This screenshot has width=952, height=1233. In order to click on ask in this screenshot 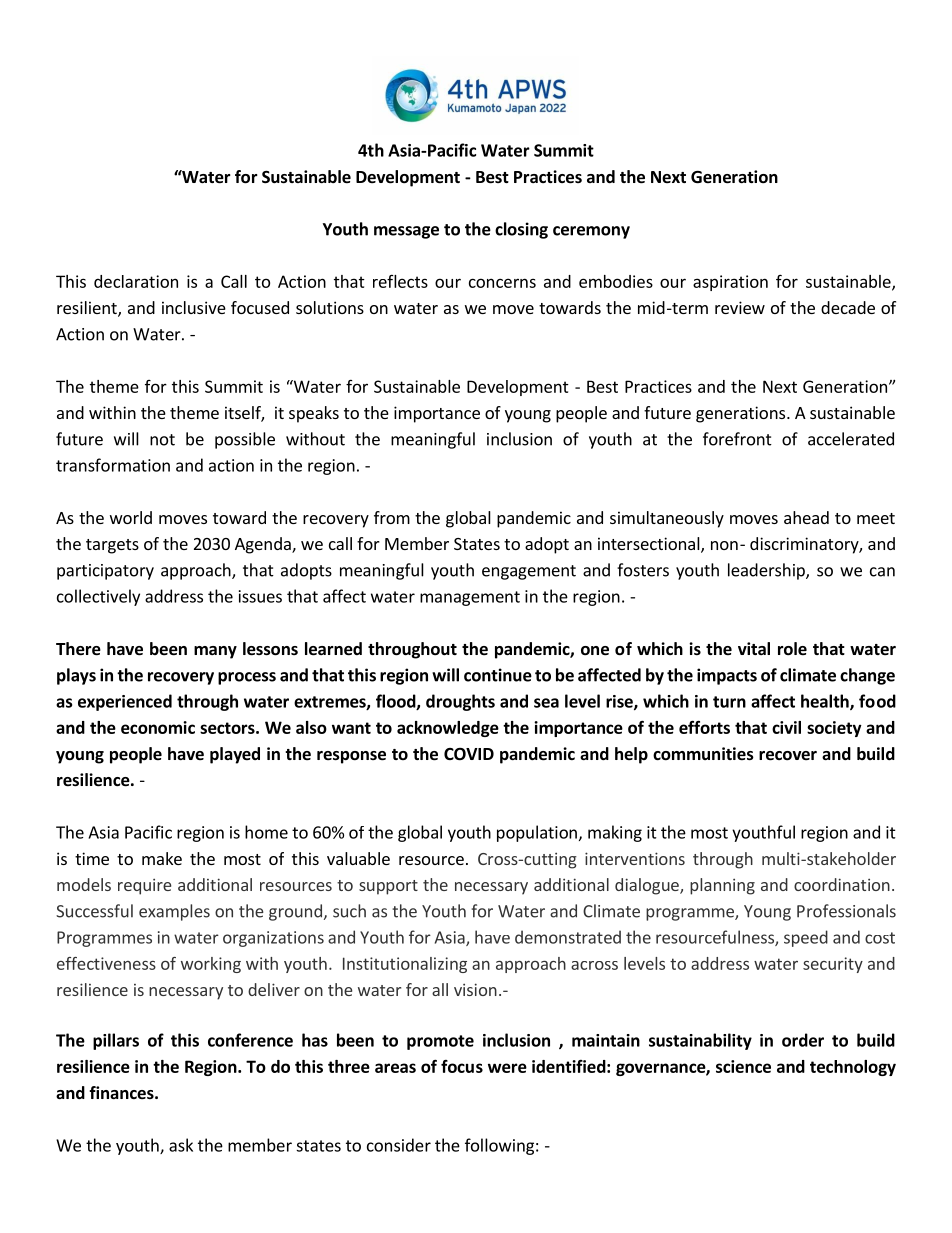, I will do `click(181, 1145)`.
